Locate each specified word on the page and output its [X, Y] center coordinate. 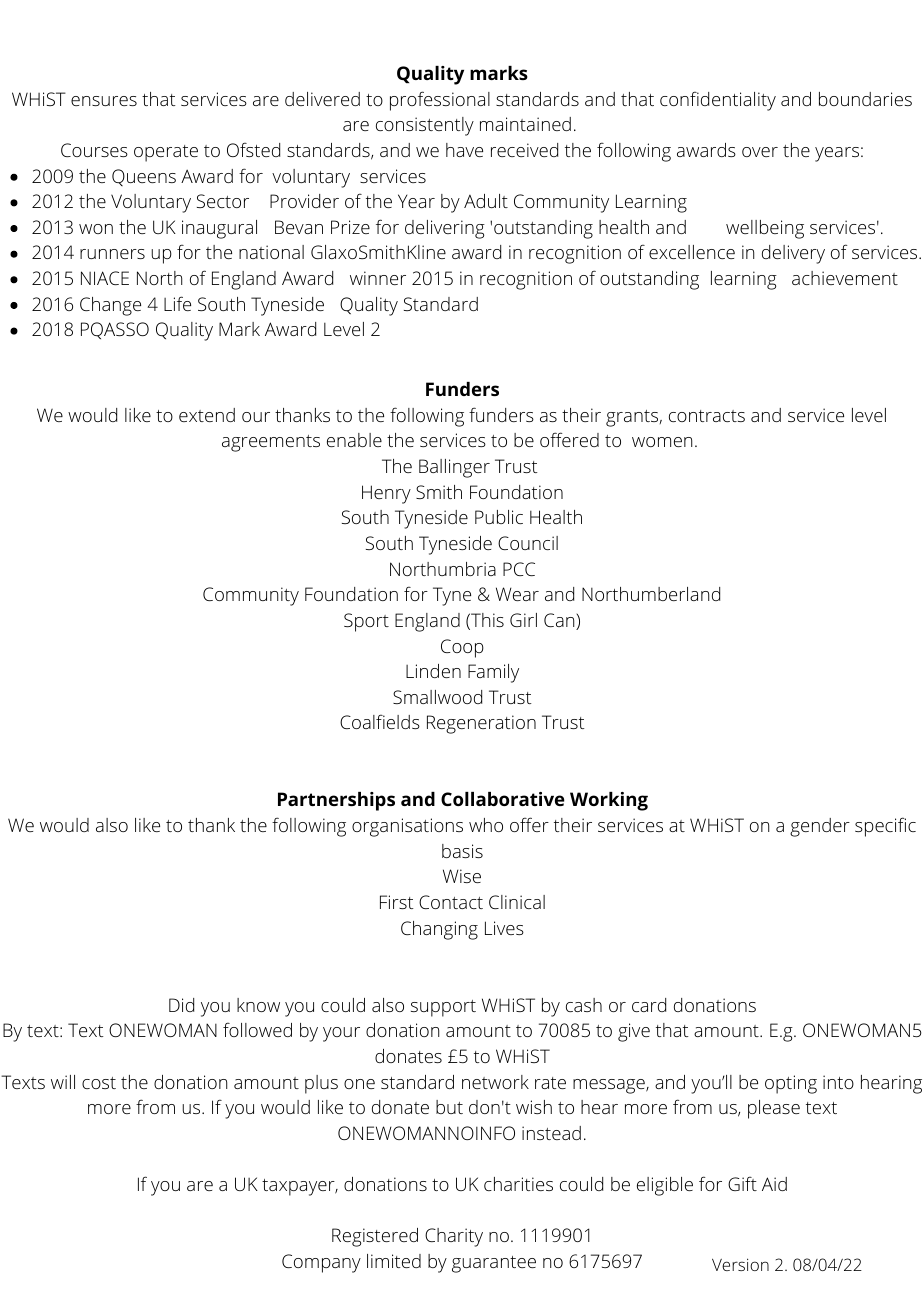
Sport [366, 622]
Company [321, 1263]
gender [820, 827]
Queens [144, 177]
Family [493, 673]
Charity [454, 1237]
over [760, 152]
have [464, 150]
